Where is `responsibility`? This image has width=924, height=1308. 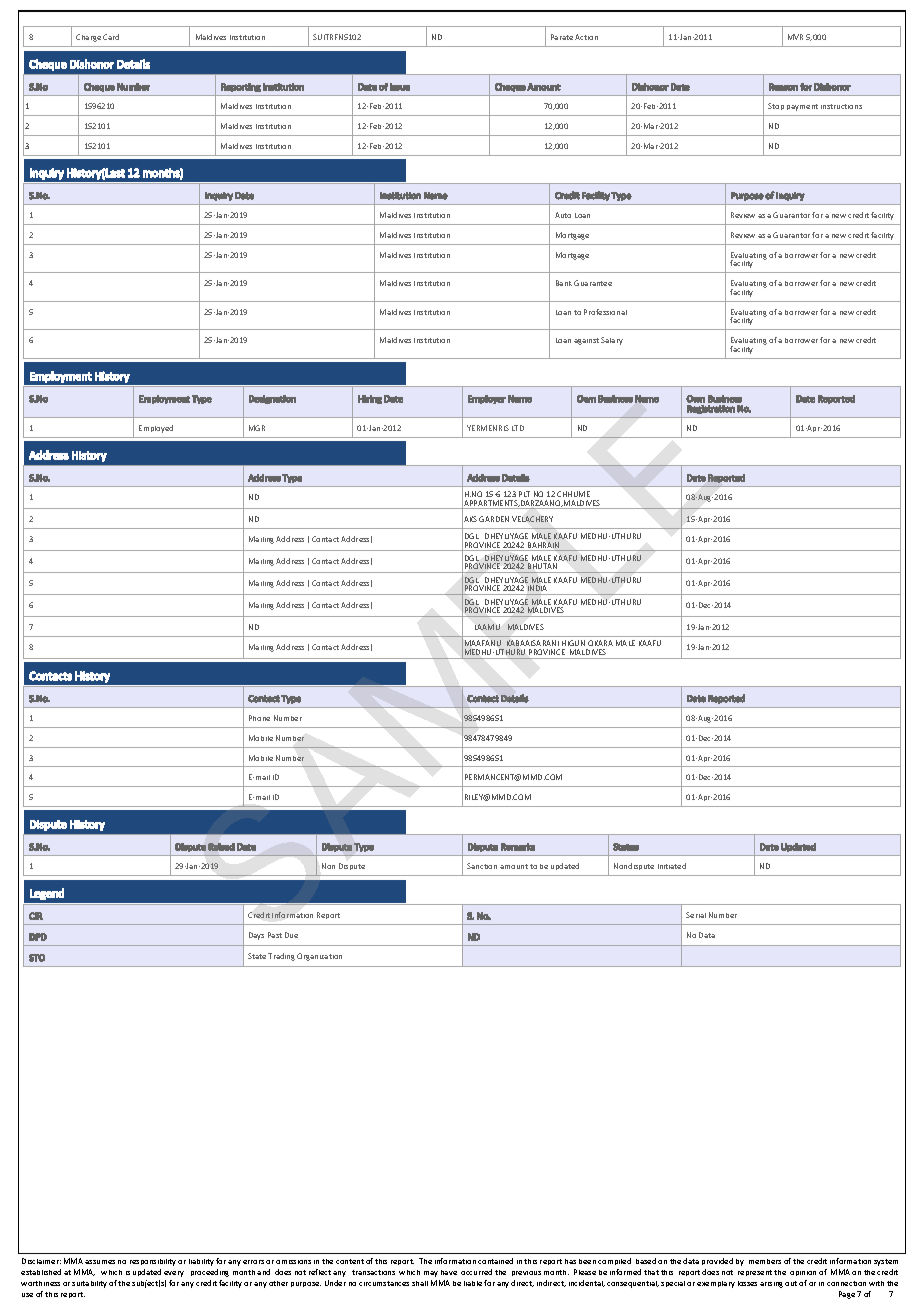
responsibility is located at coordinates (153, 1262).
